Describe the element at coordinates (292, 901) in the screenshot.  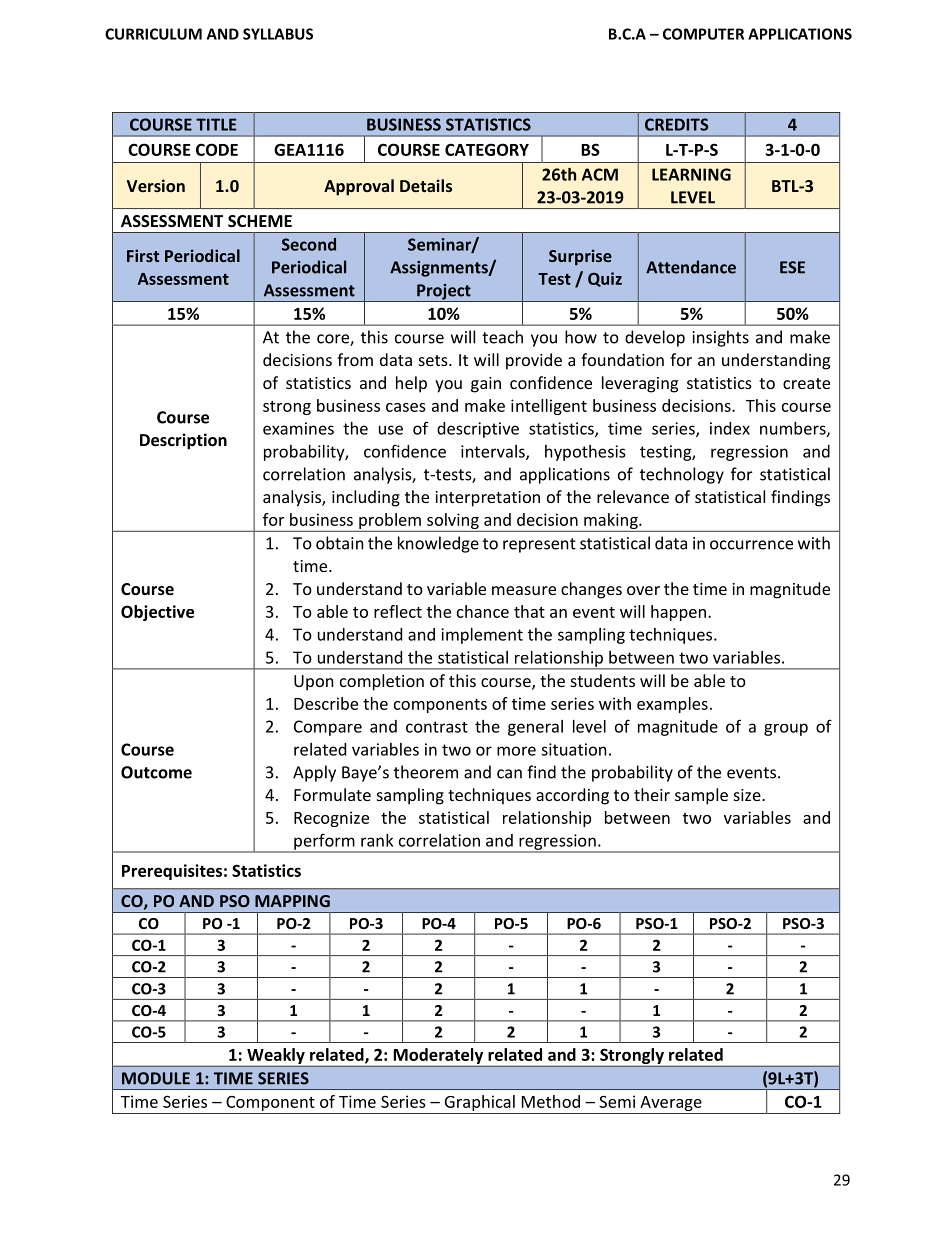
I see `MAPPING` at that location.
